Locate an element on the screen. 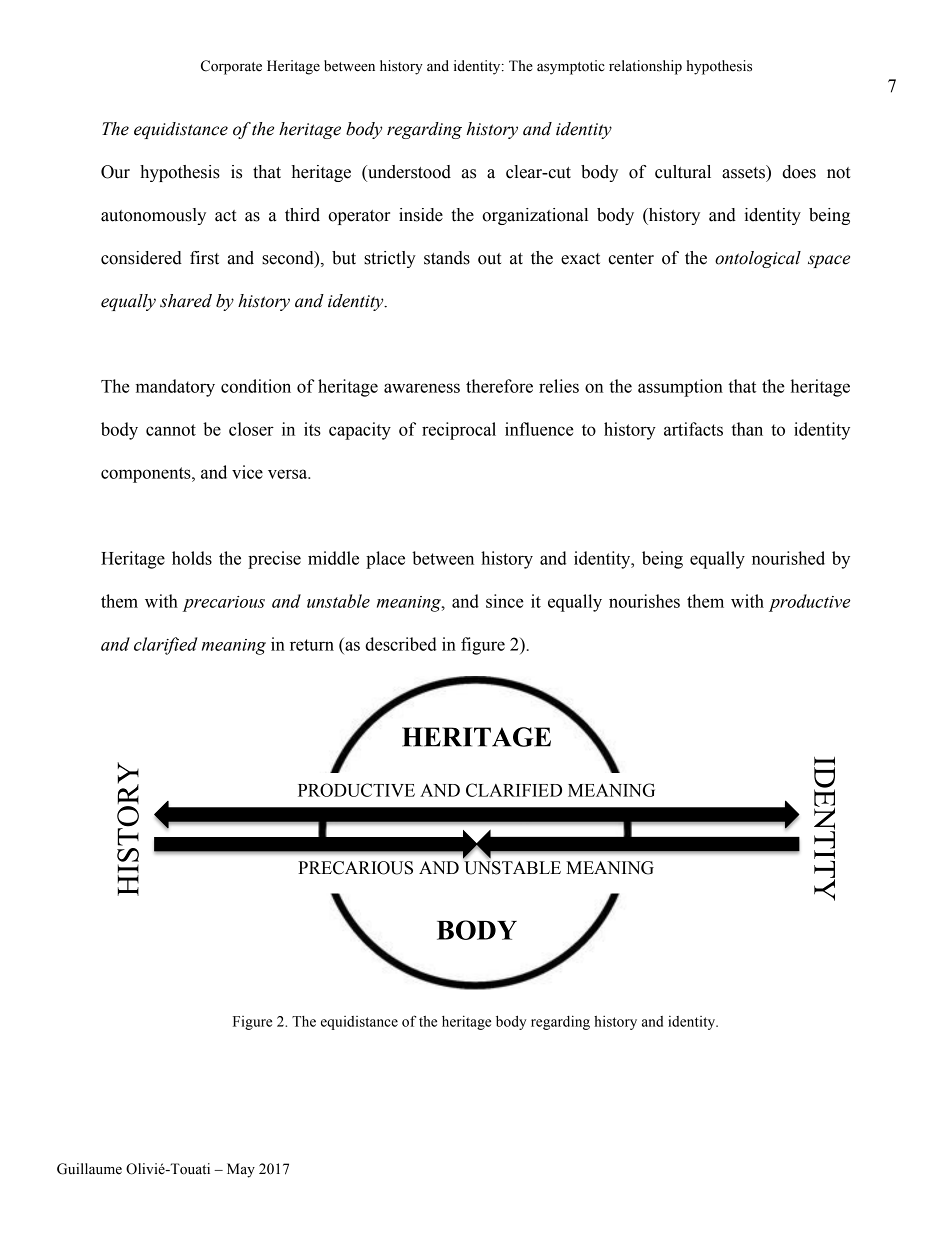  nourishes is located at coordinates (644, 601).
